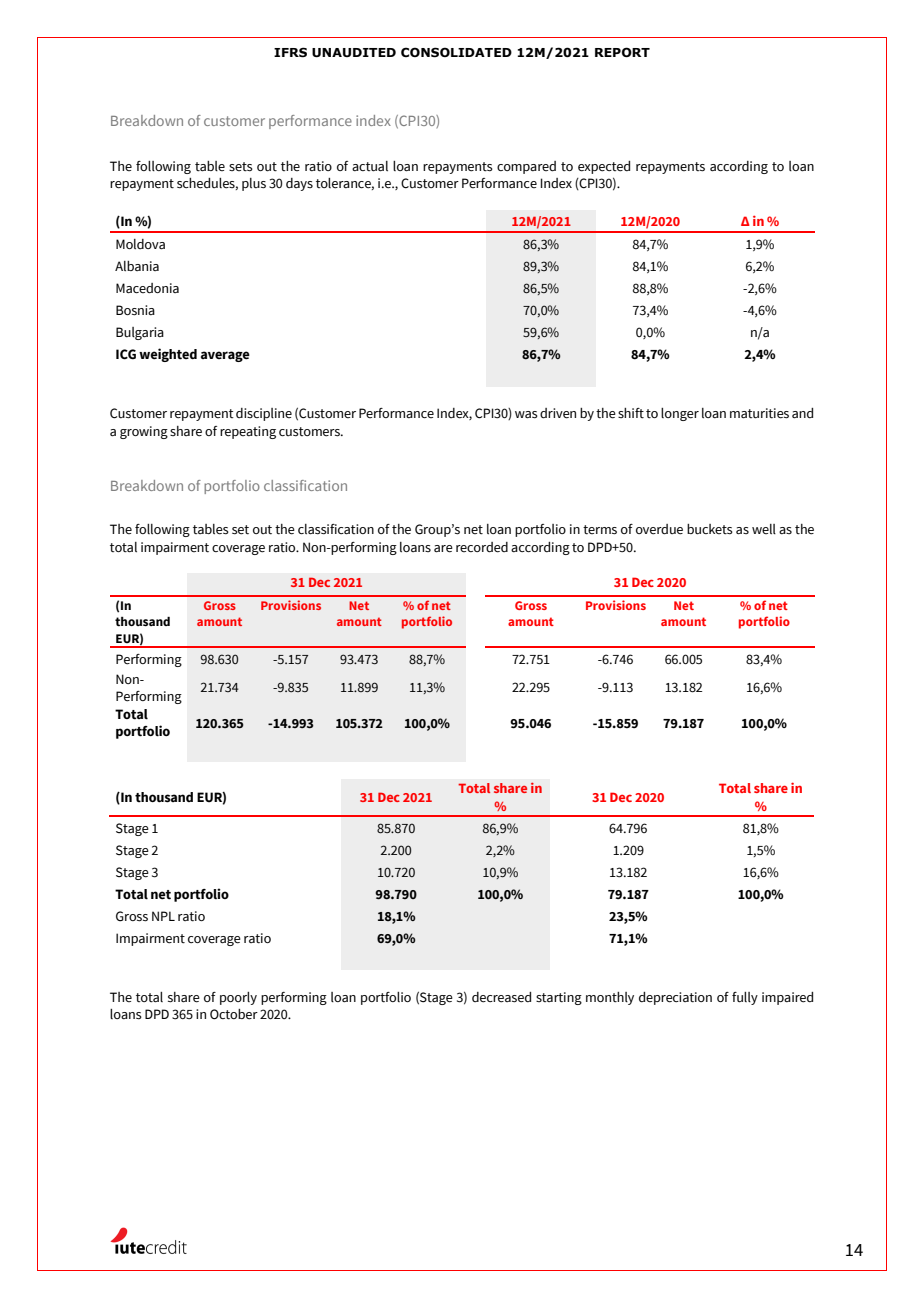 The height and width of the screenshot is (1308, 924). Describe the element at coordinates (622, 52) in the screenshot. I see `REPORT` at that location.
